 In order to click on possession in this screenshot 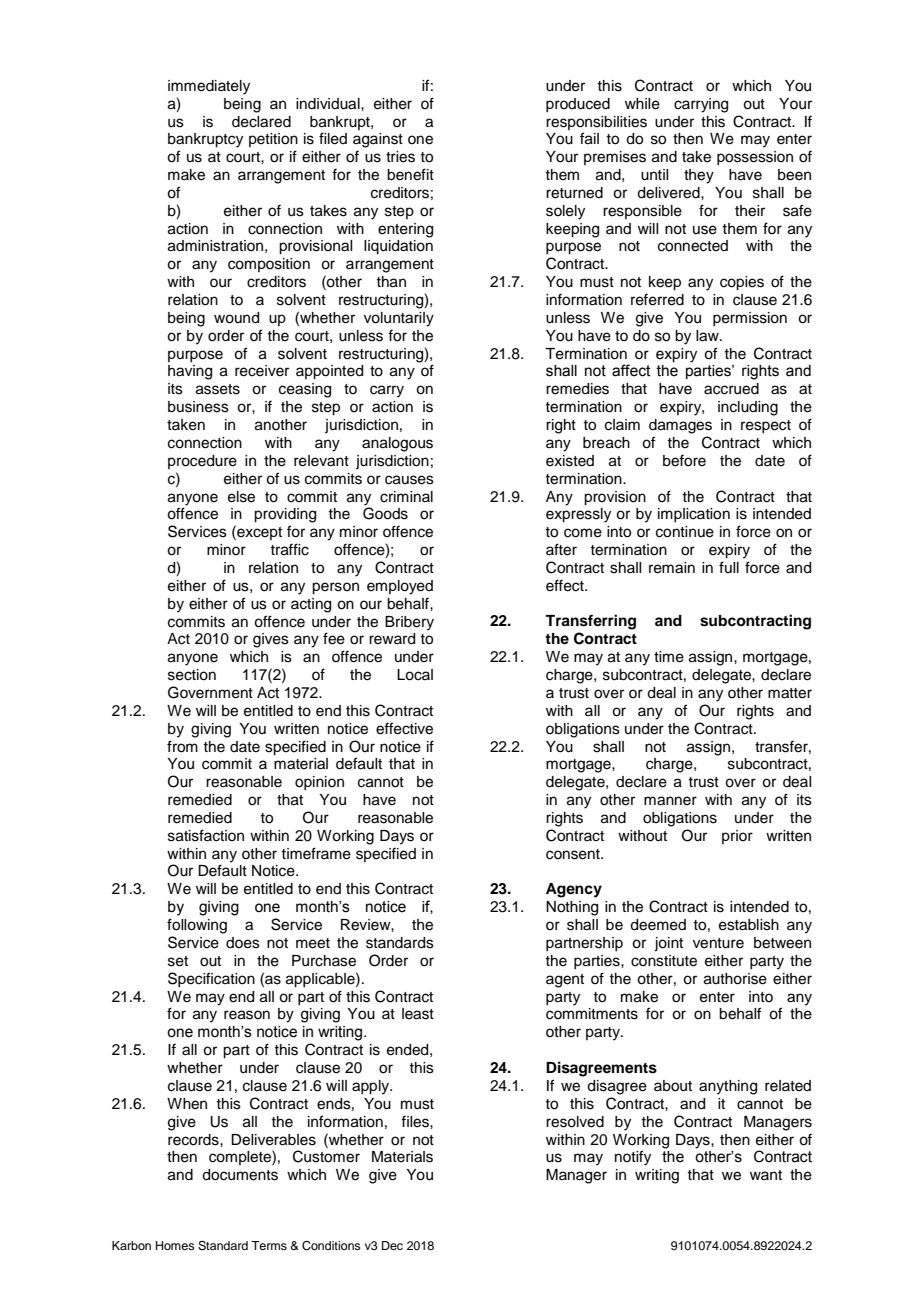, I will do `click(755, 158)`.
